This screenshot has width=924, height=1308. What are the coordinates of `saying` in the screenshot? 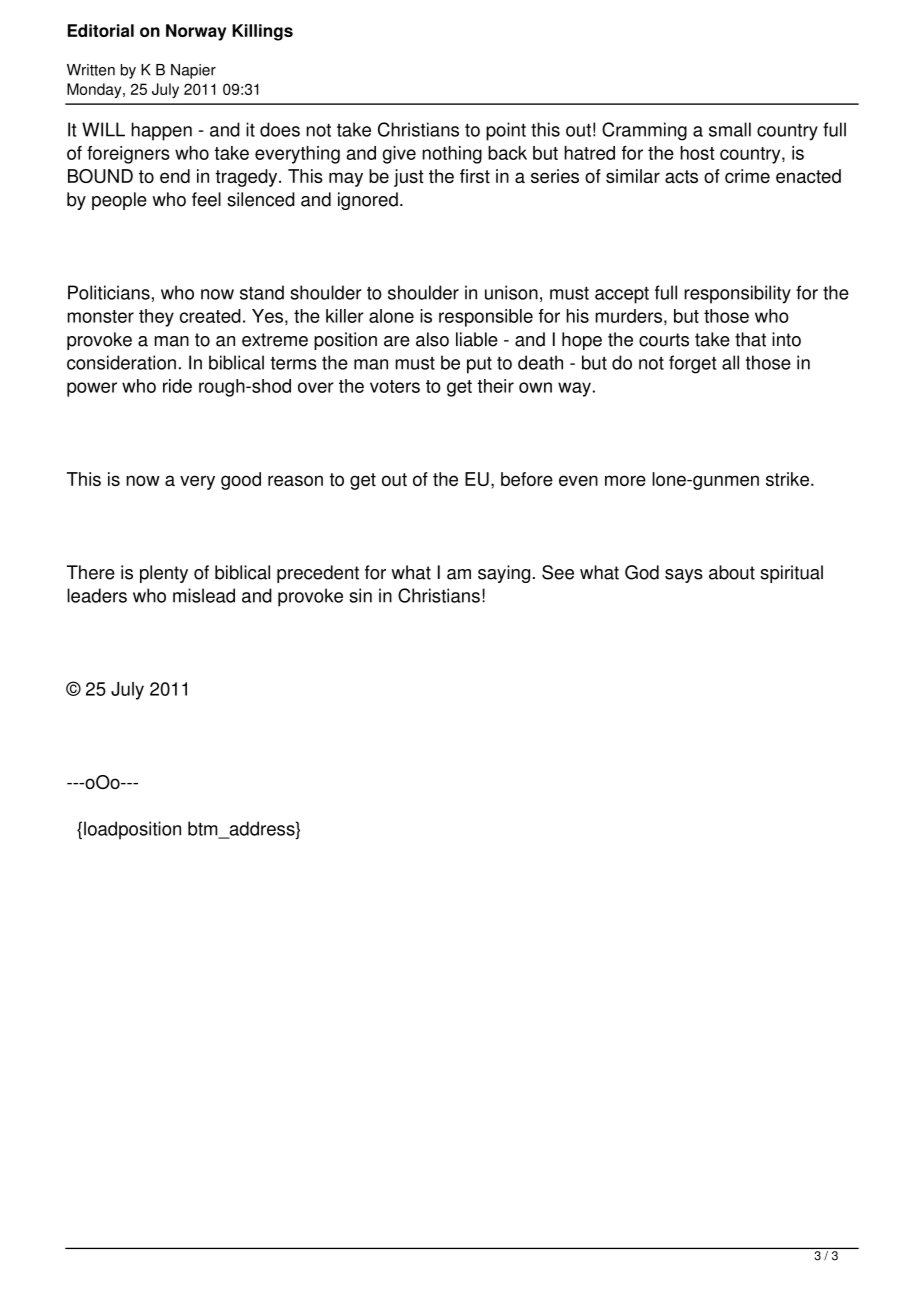 It's located at (504, 574).
